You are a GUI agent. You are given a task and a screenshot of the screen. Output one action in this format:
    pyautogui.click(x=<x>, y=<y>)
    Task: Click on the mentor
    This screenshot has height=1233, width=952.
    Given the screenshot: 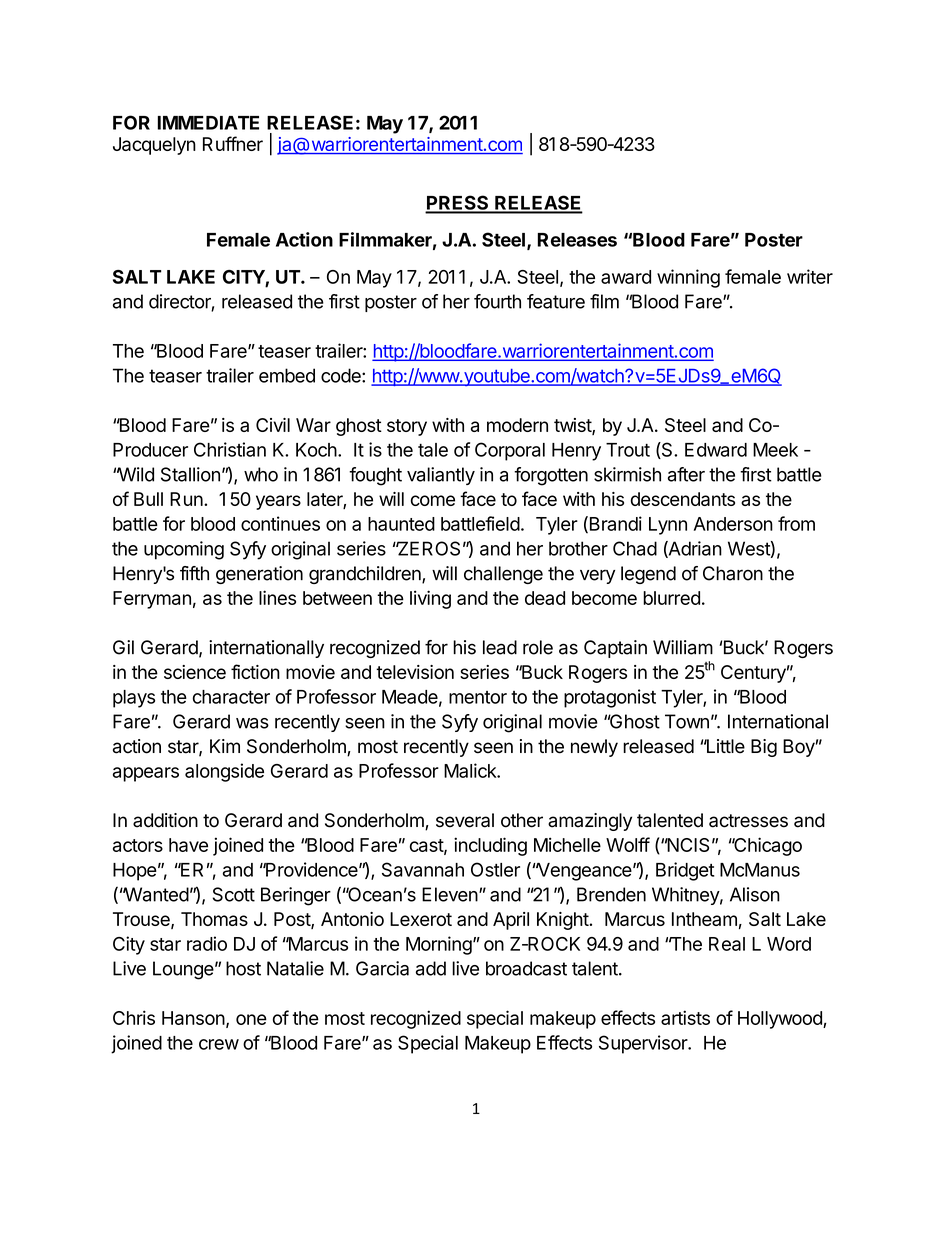 What is the action you would take?
    pyautogui.click(x=478, y=697)
